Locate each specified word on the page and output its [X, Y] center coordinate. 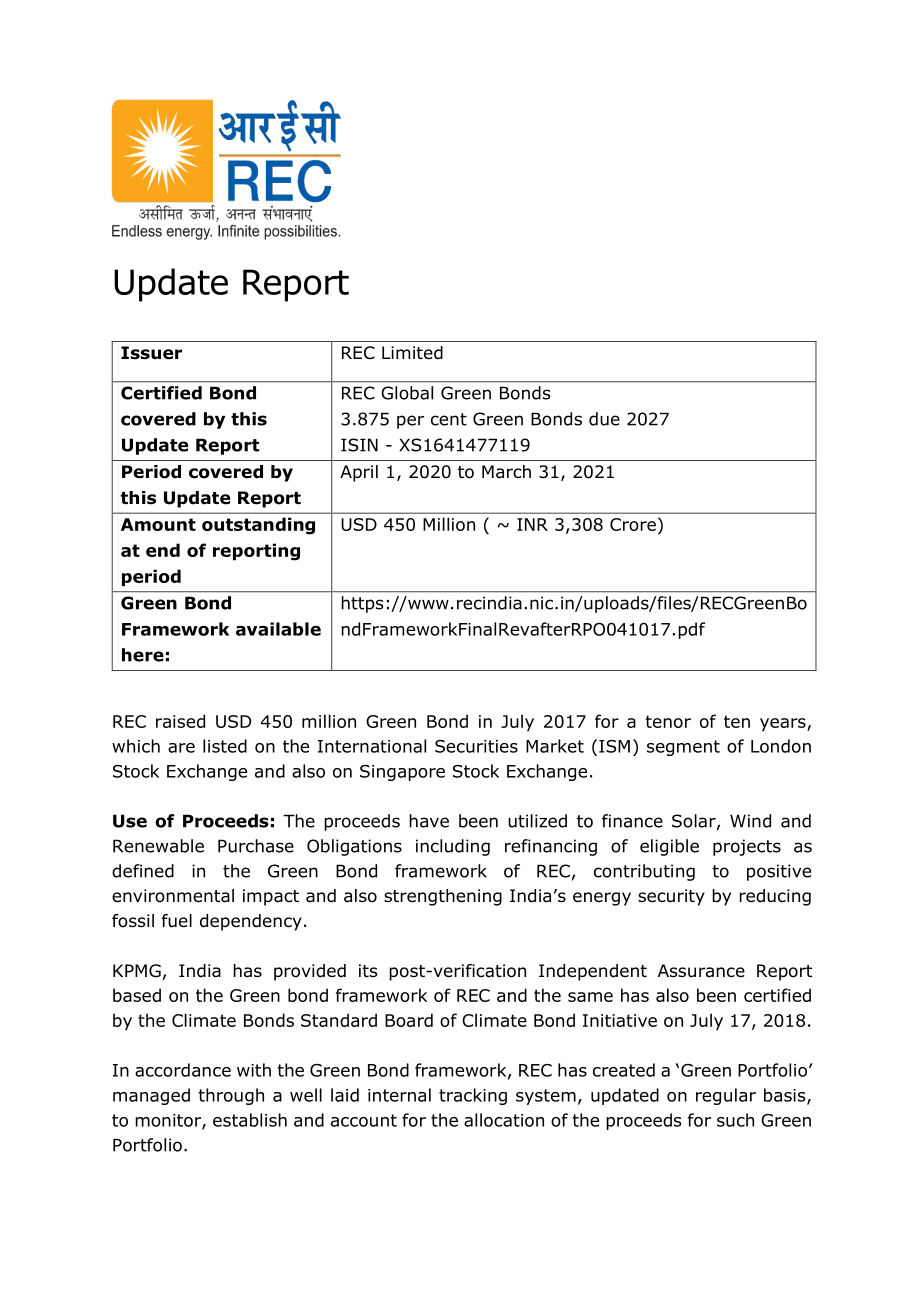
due [604, 419]
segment [683, 748]
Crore [633, 524]
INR [532, 524]
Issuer [151, 353]
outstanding [258, 526]
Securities [476, 746]
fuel [177, 921]
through [231, 1096]
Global [407, 393]
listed [225, 746]
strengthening [443, 897]
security [671, 897]
